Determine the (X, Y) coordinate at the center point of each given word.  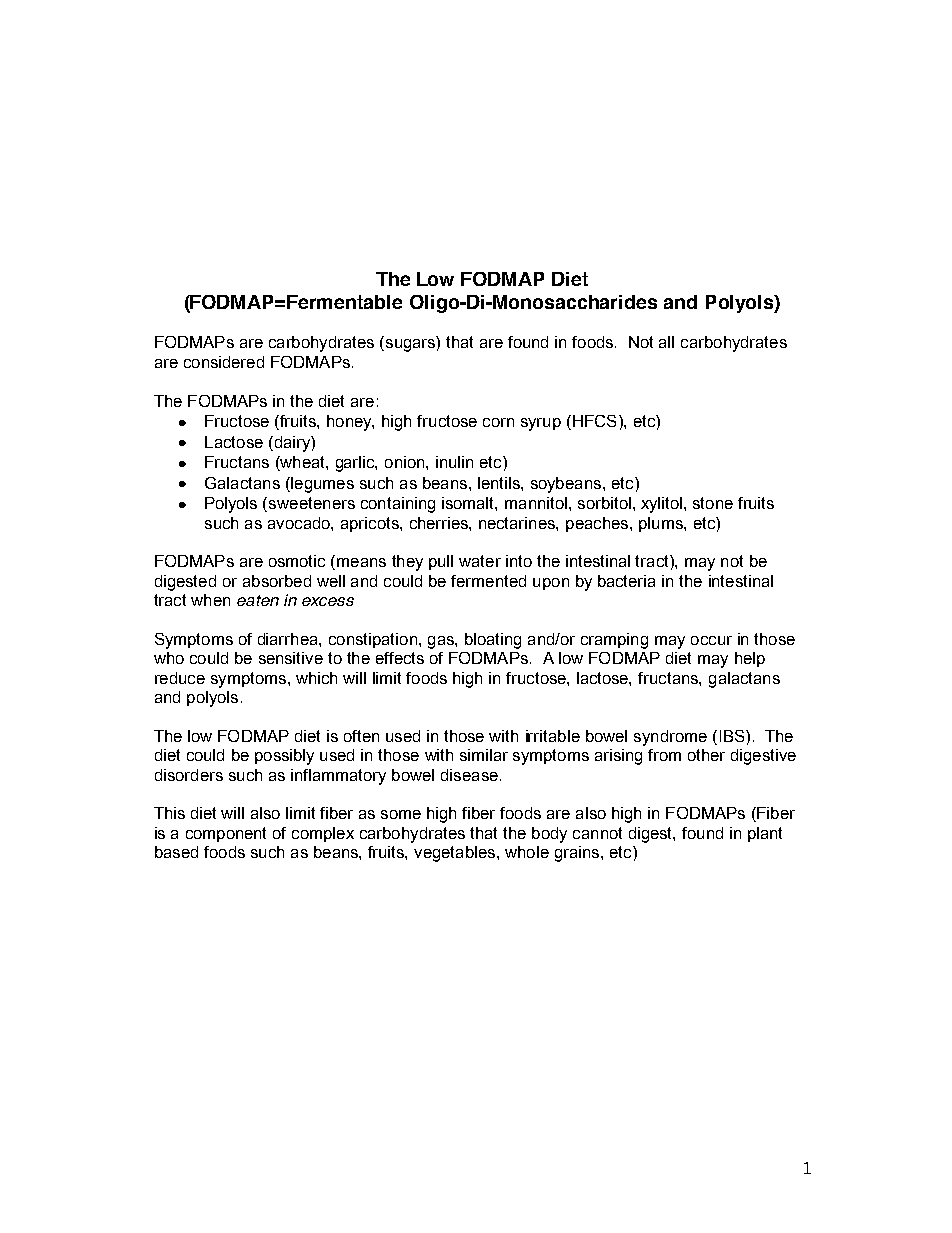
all (666, 342)
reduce (180, 678)
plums (662, 524)
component (226, 834)
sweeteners (312, 503)
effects (400, 658)
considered (224, 362)
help (750, 659)
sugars (409, 345)
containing (398, 505)
